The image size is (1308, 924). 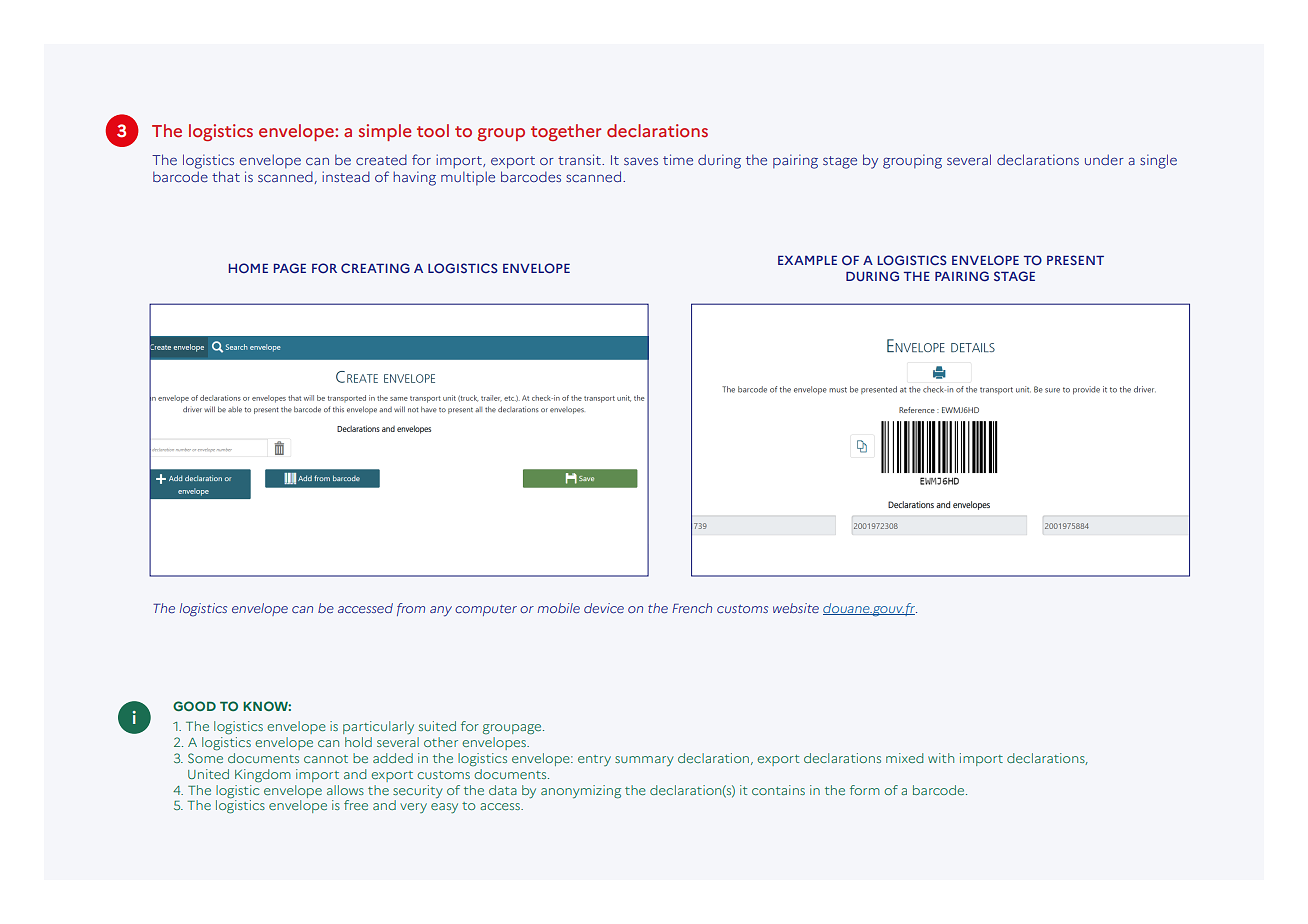 What do you see at coordinates (345, 790) in the screenshot?
I see `allows` at bounding box center [345, 790].
